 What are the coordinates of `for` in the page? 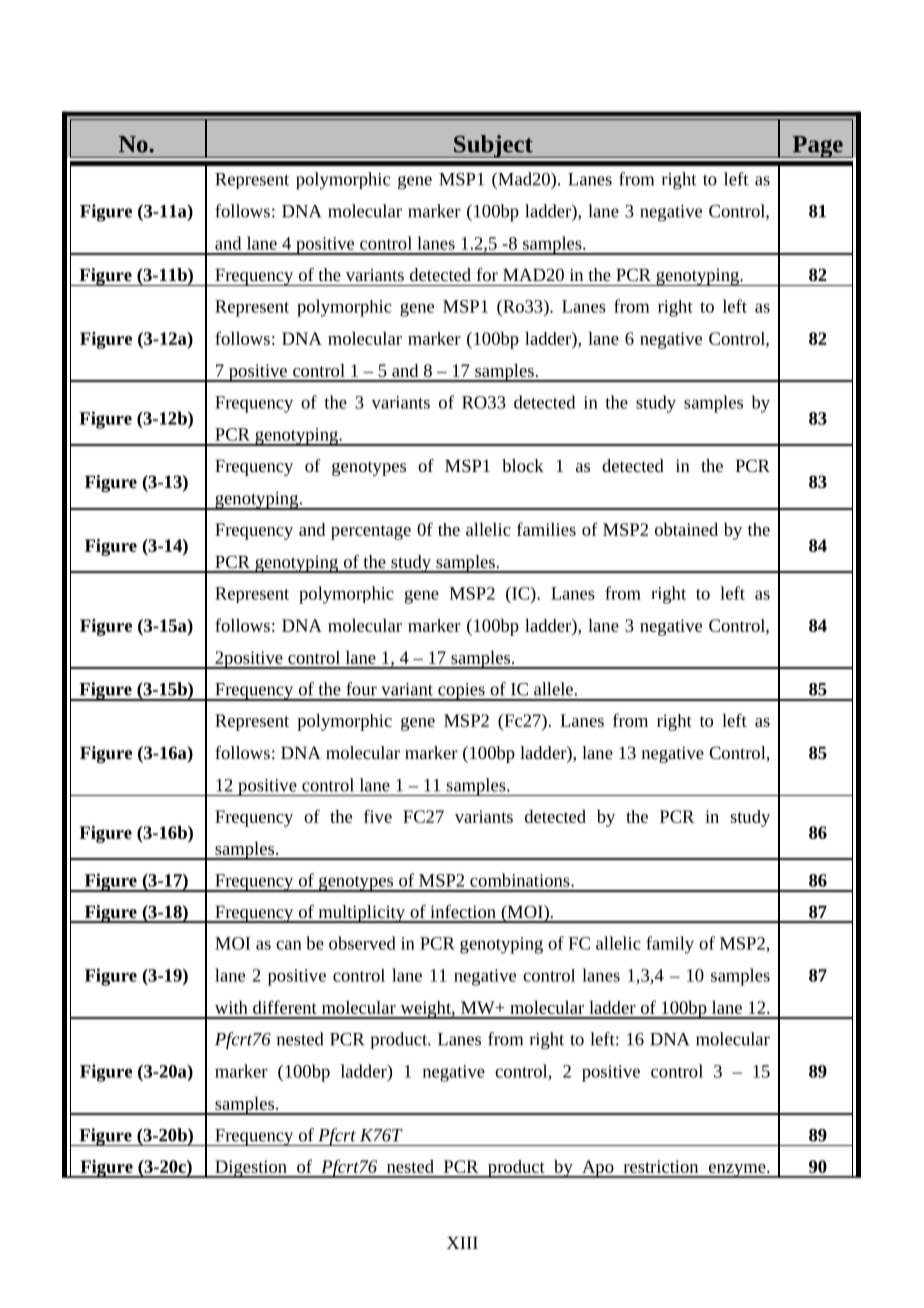 It's located at (487, 274).
